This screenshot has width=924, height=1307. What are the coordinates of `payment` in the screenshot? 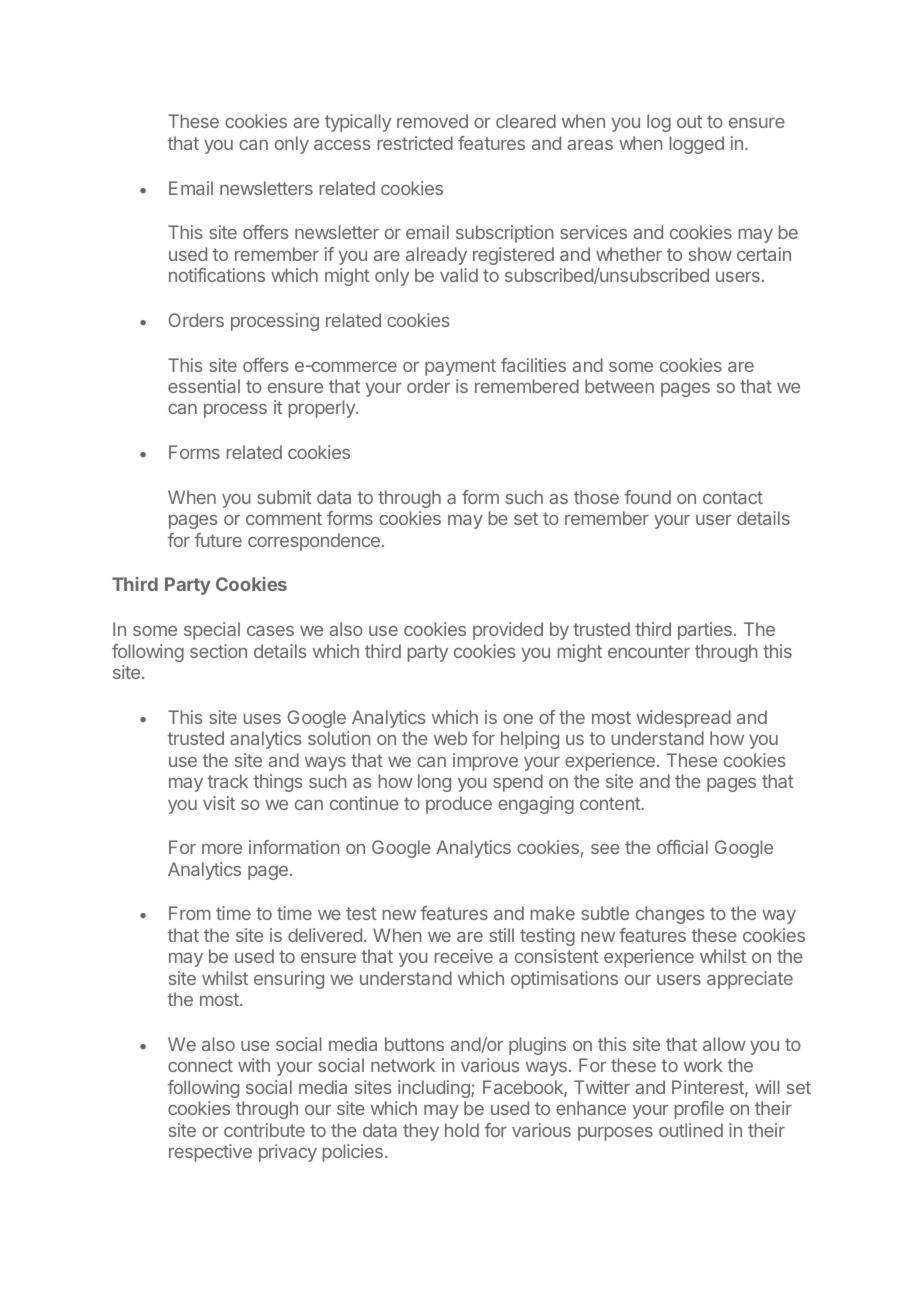 It's located at (460, 367).
